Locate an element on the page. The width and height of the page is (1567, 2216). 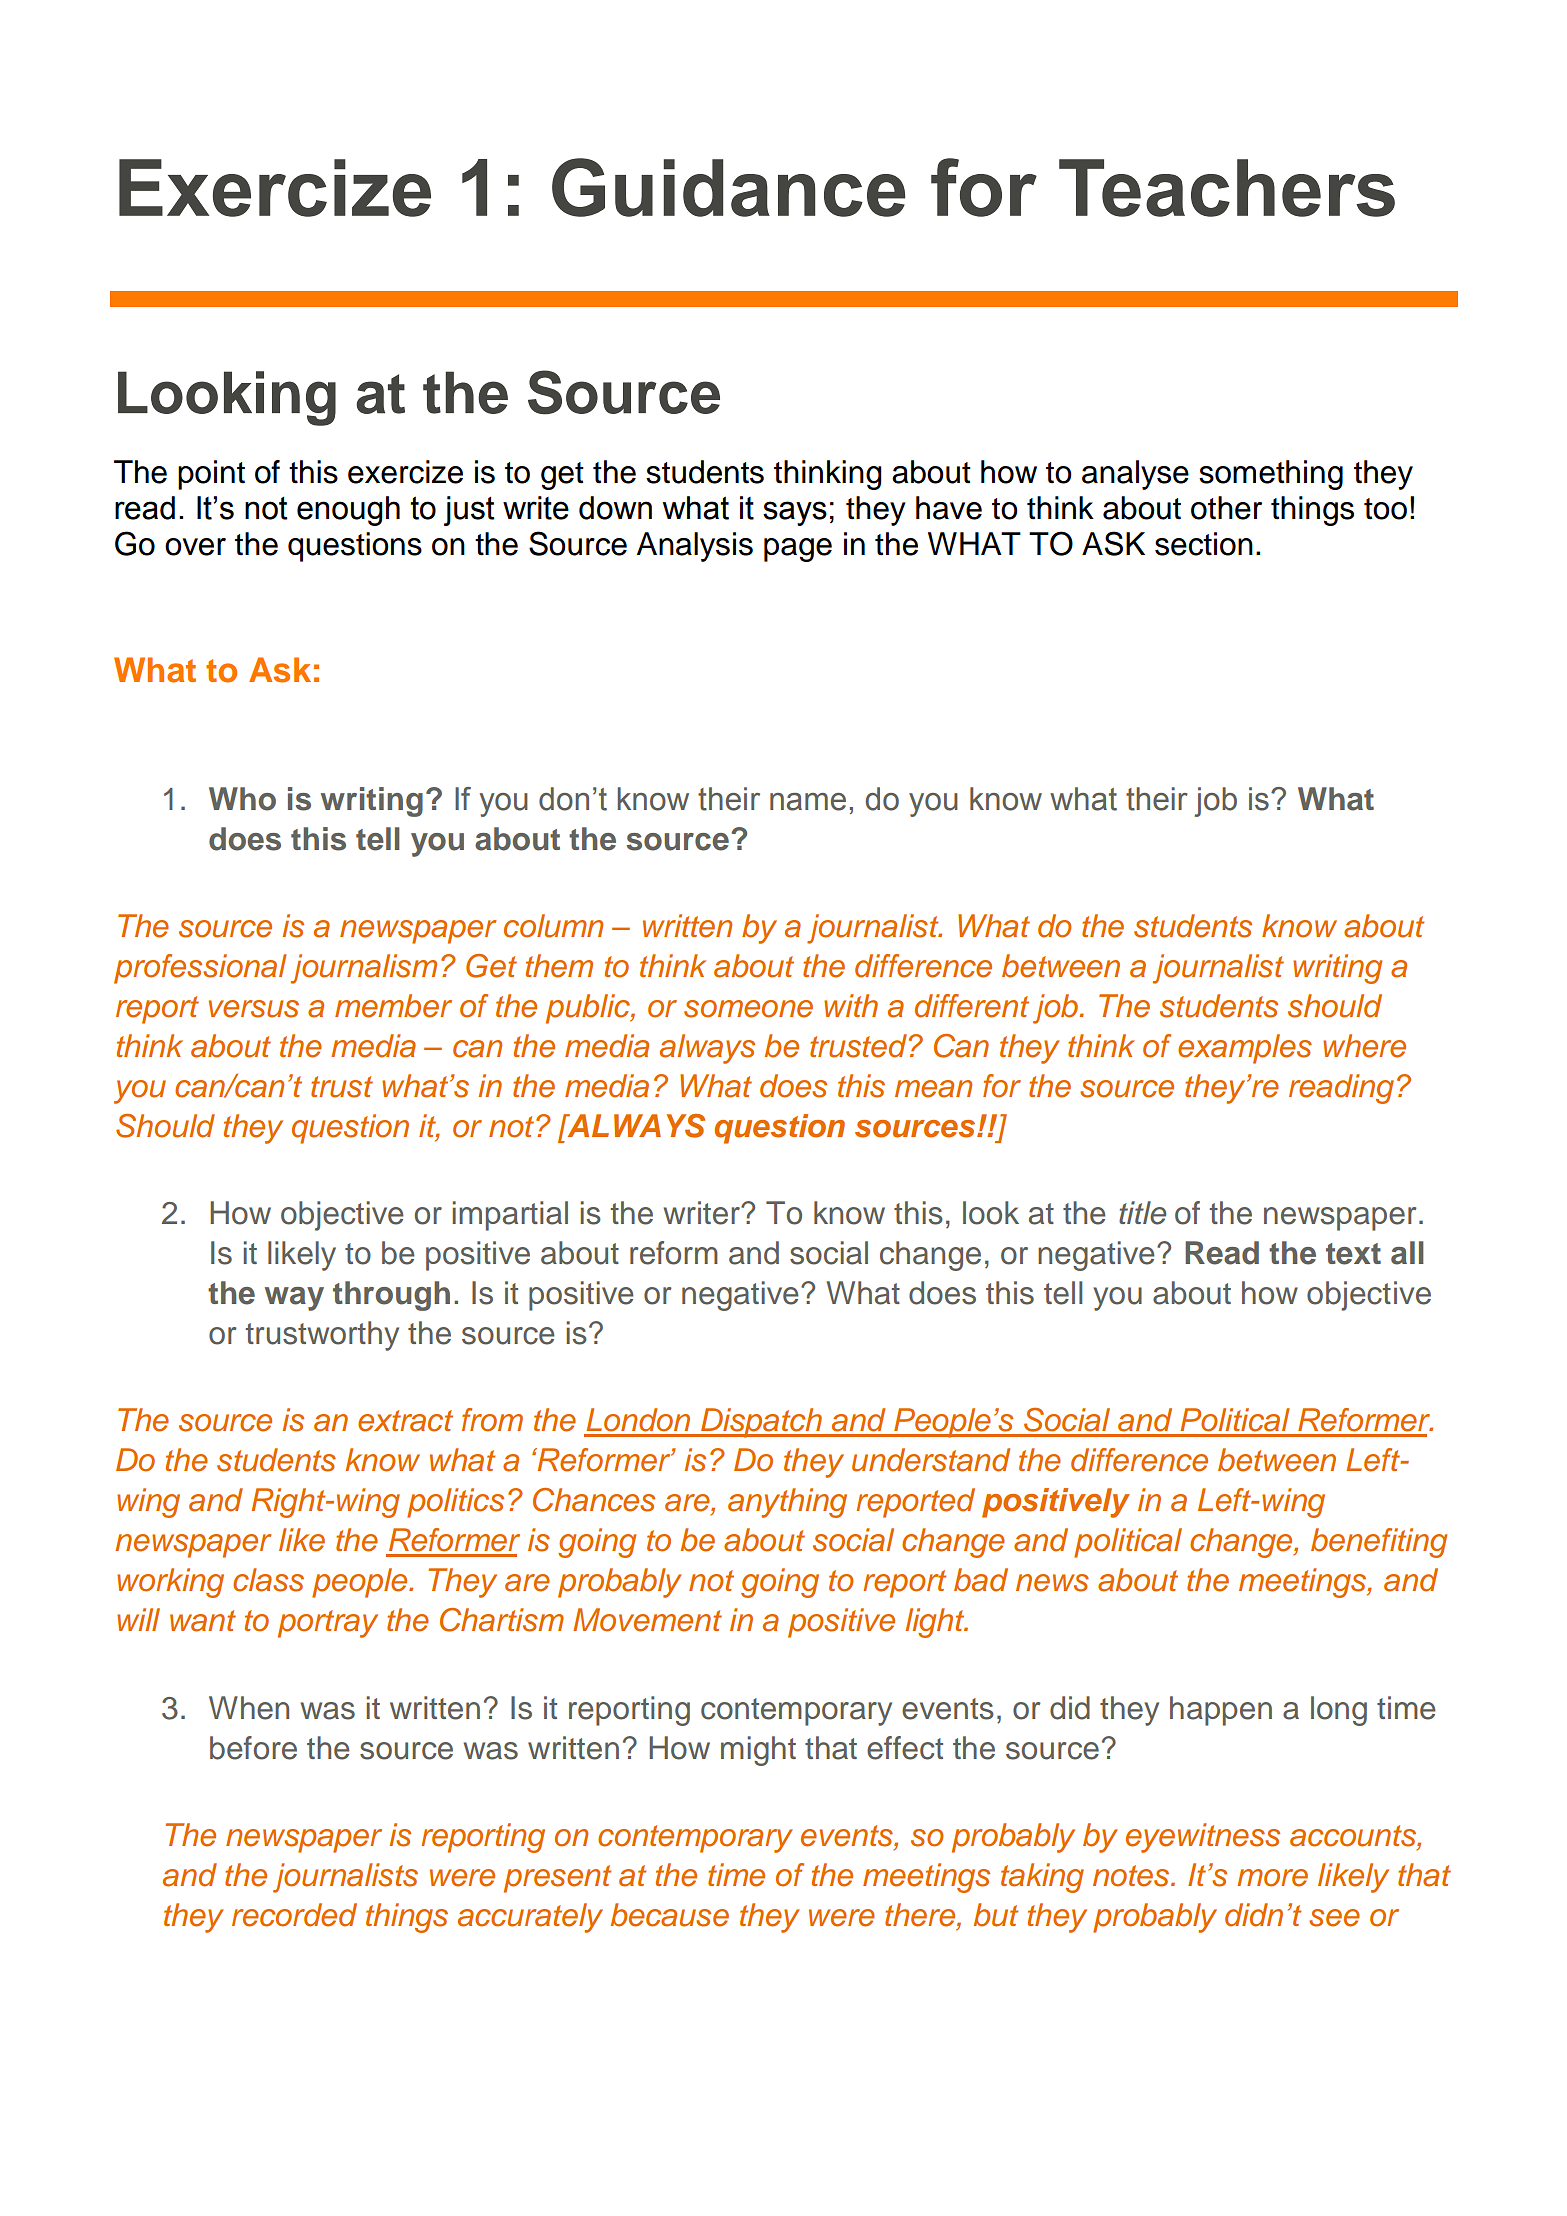
recorded is located at coordinates (294, 1915).
